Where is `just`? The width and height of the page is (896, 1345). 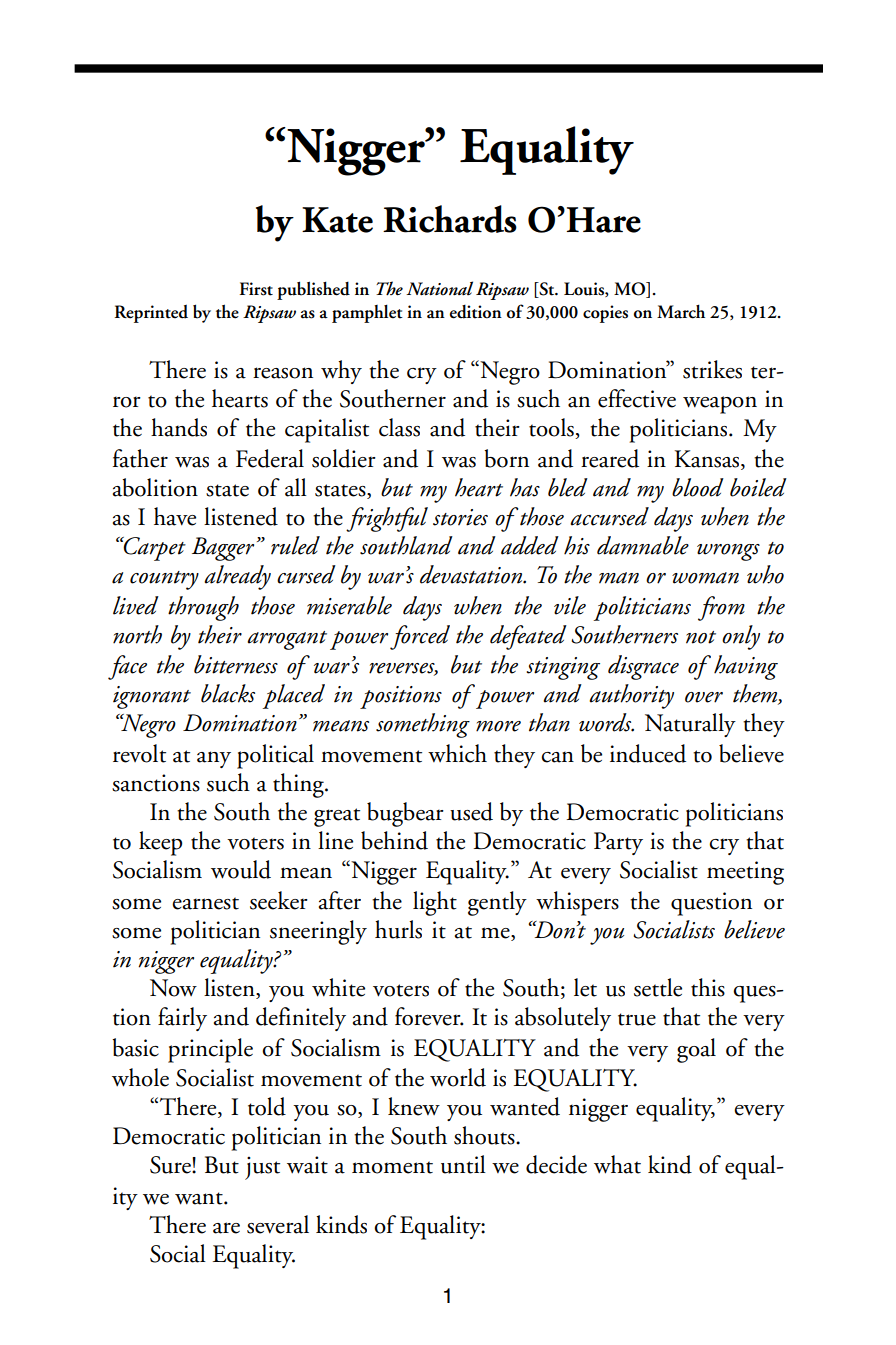 just is located at coordinates (262, 1168).
